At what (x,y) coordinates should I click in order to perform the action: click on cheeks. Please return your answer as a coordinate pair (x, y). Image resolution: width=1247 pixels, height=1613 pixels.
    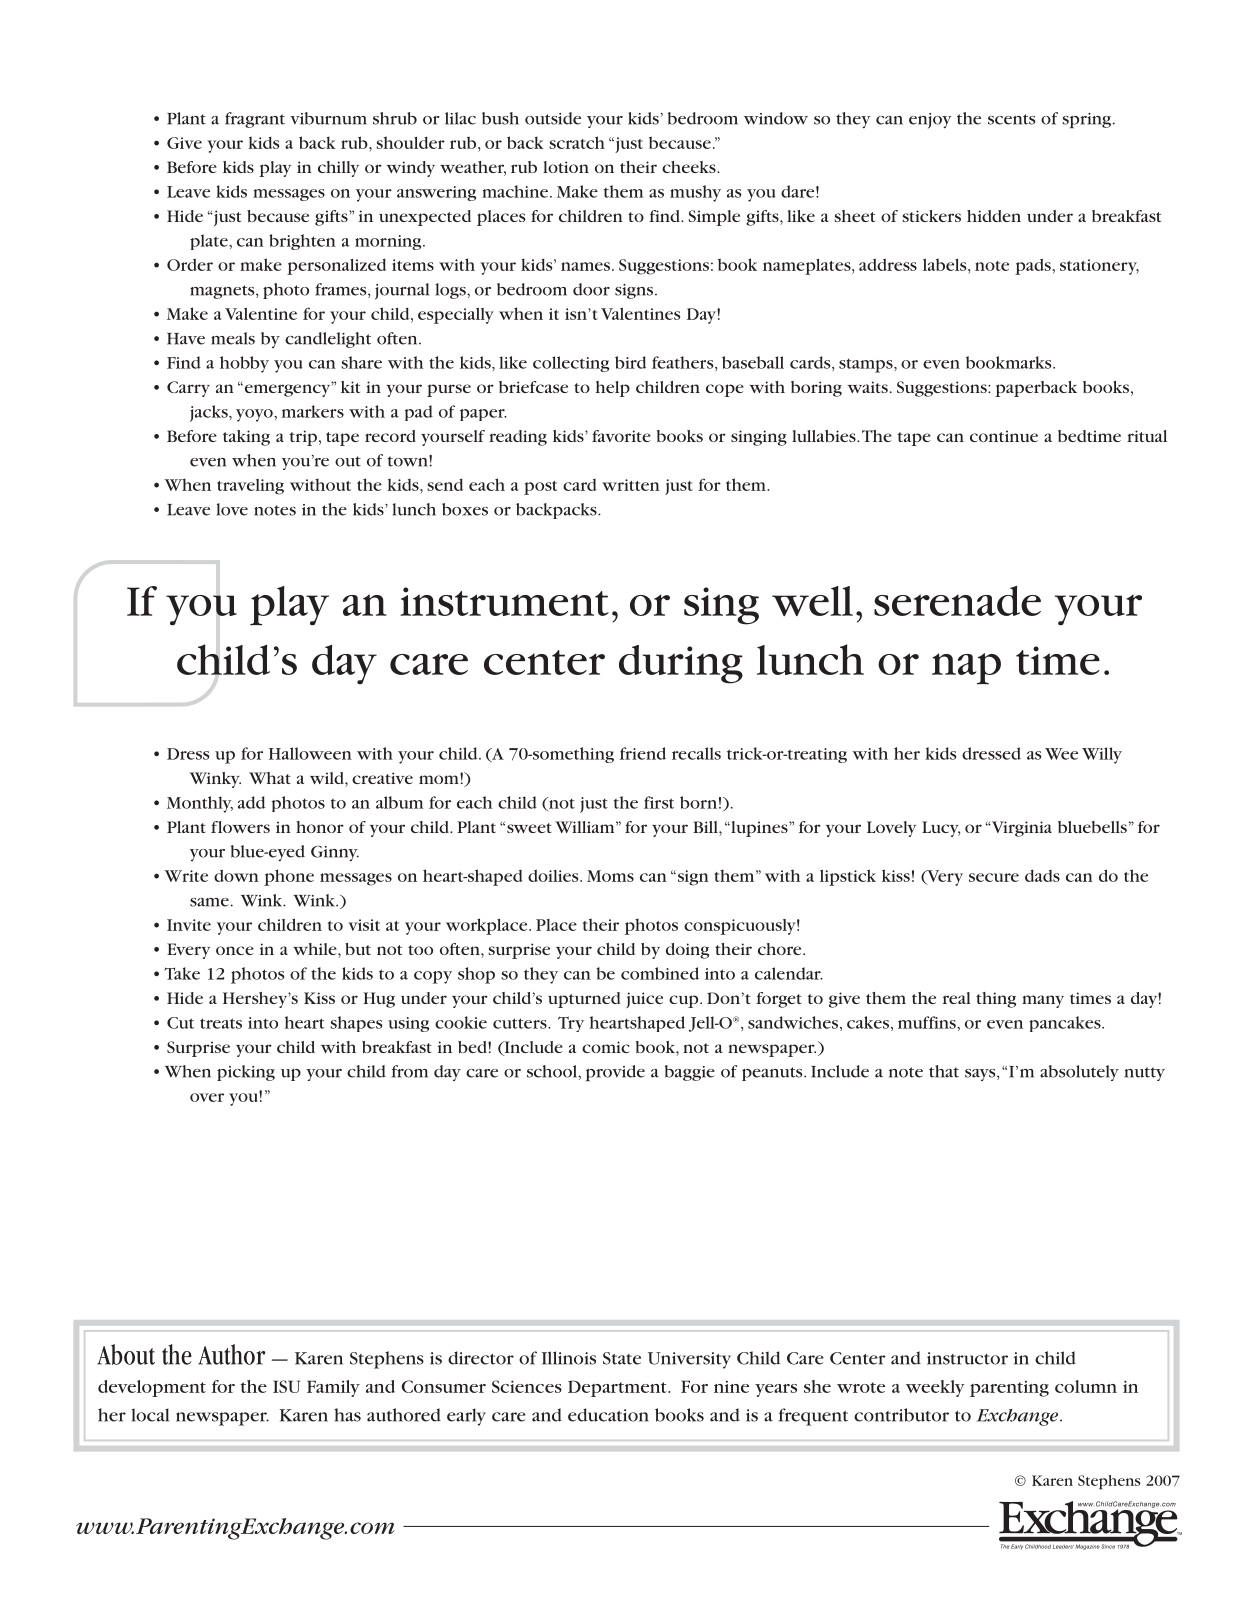
    Looking at the image, I should click on (690, 167).
